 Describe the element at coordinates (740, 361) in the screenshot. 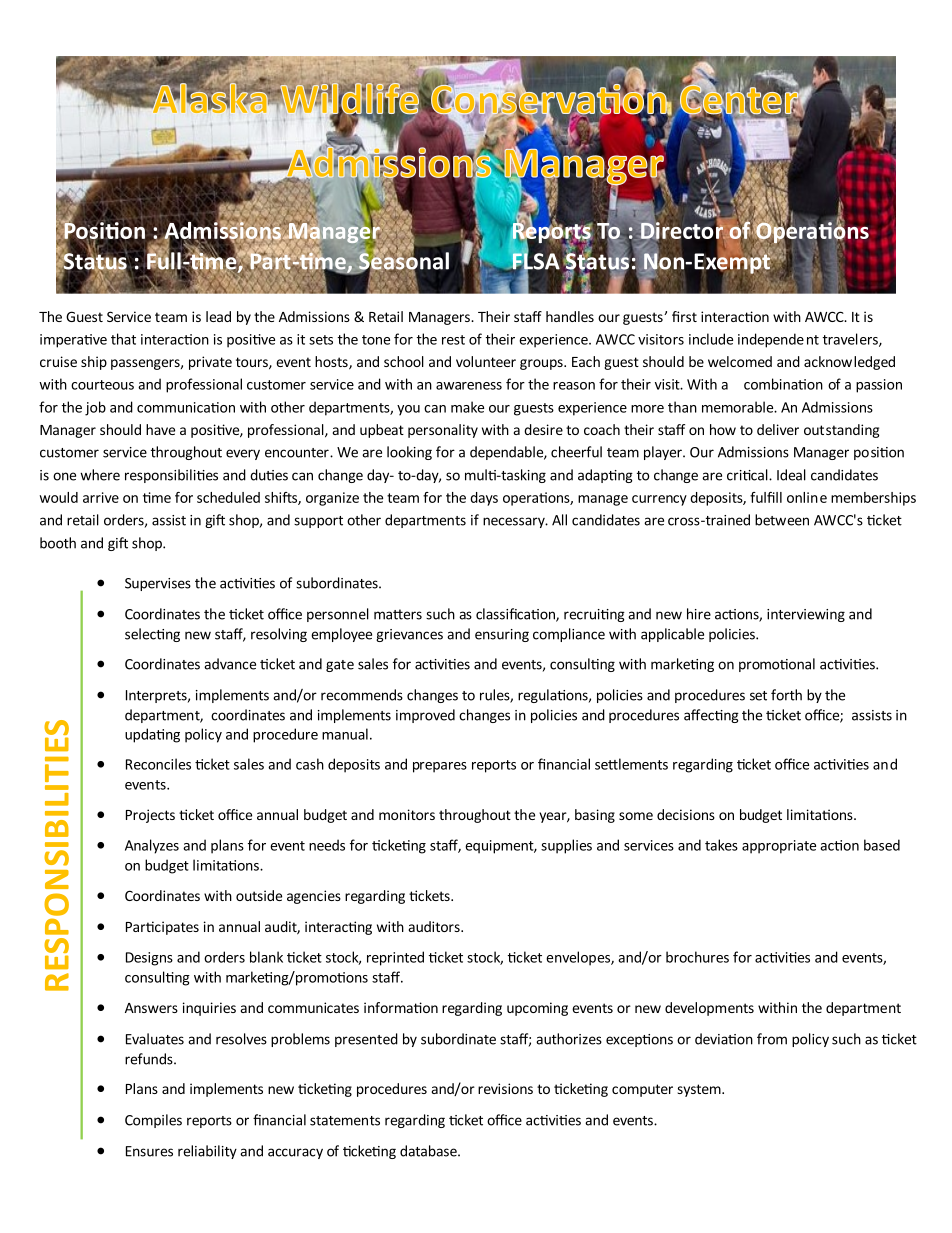

I see `welcomed` at that location.
